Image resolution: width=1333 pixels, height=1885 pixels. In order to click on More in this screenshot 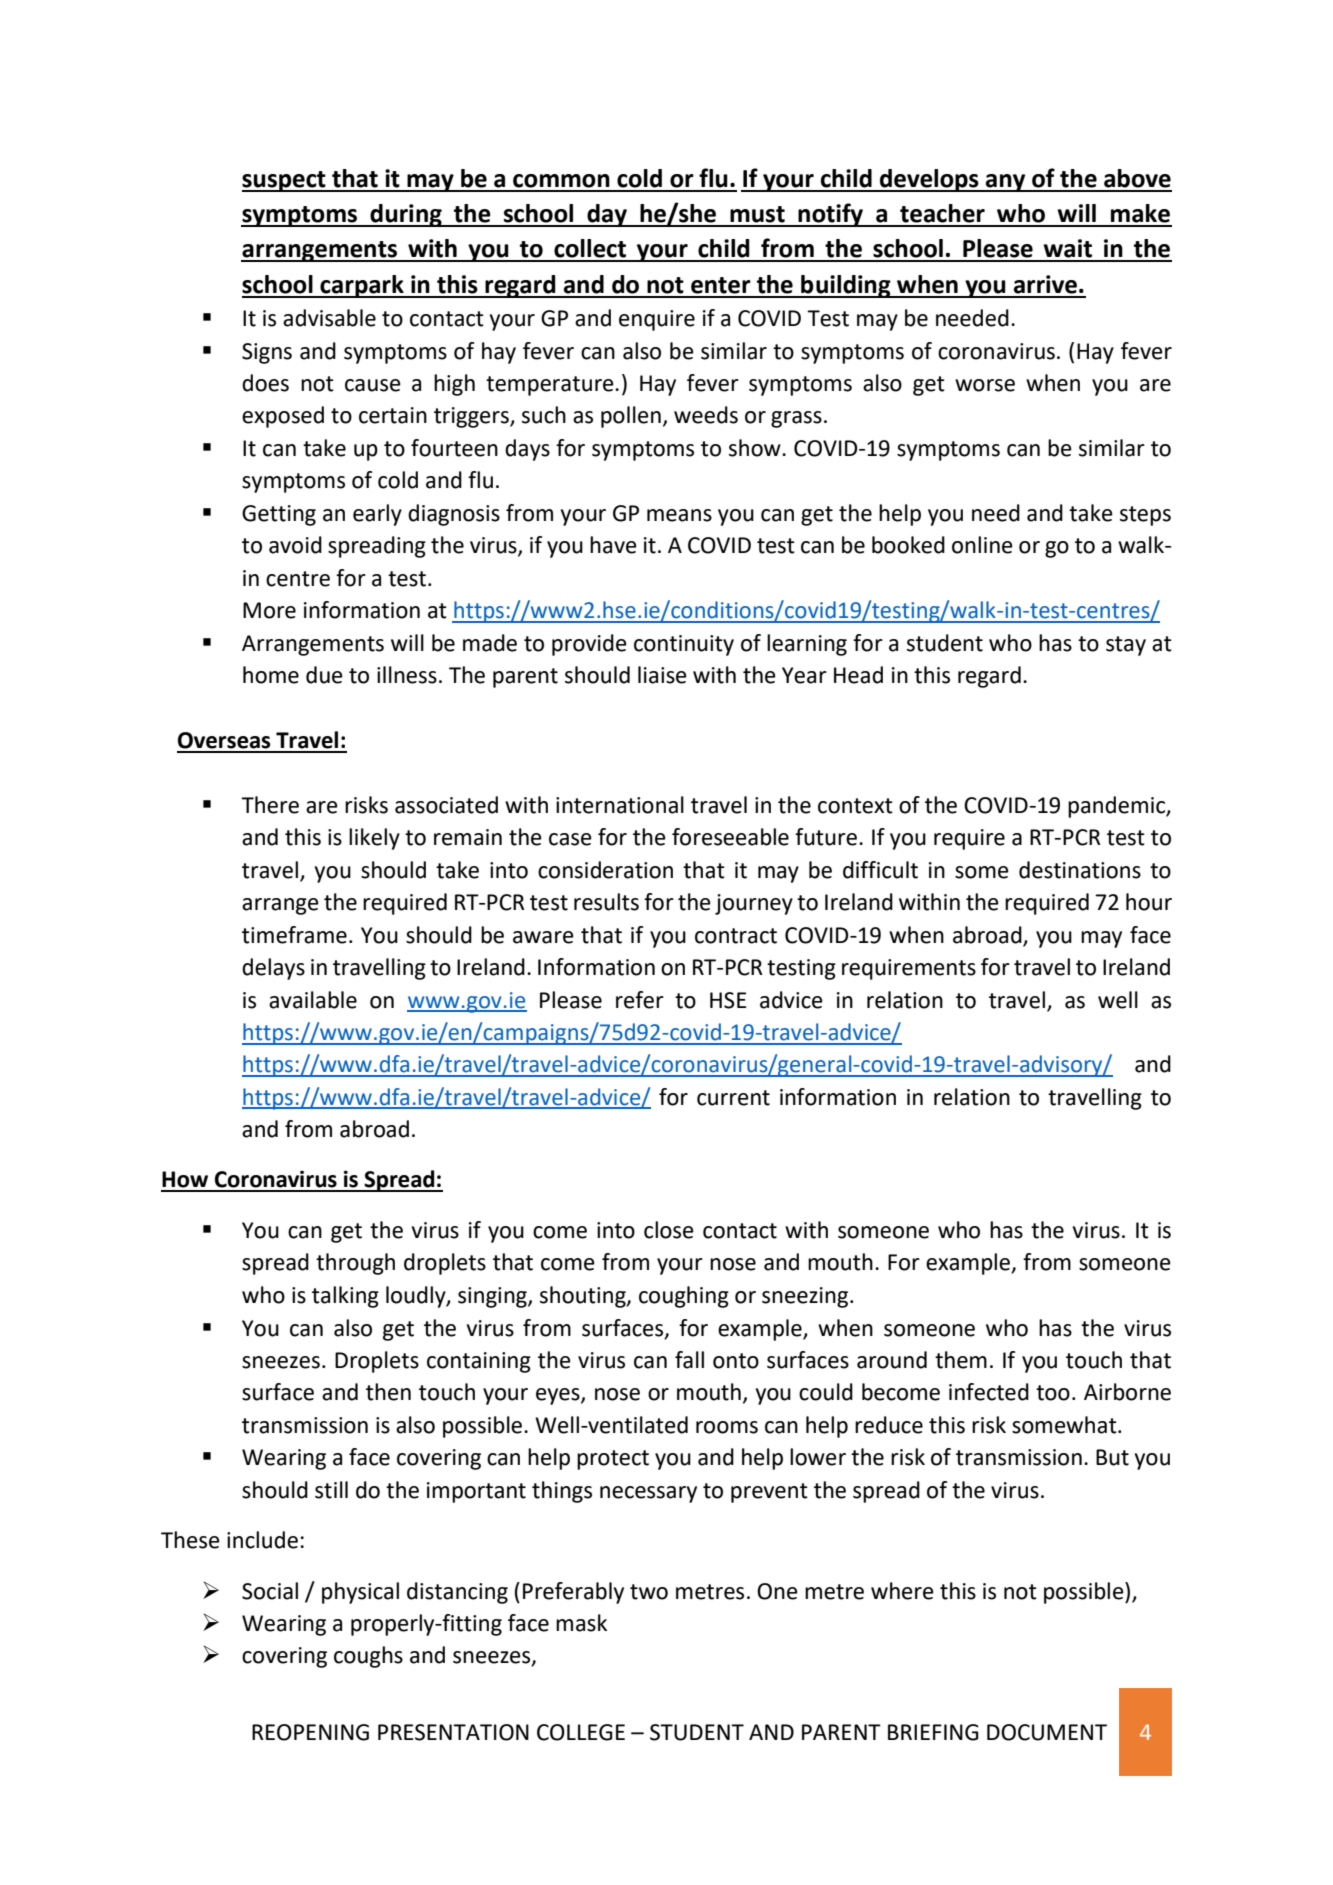, I will do `click(269, 610)`.
